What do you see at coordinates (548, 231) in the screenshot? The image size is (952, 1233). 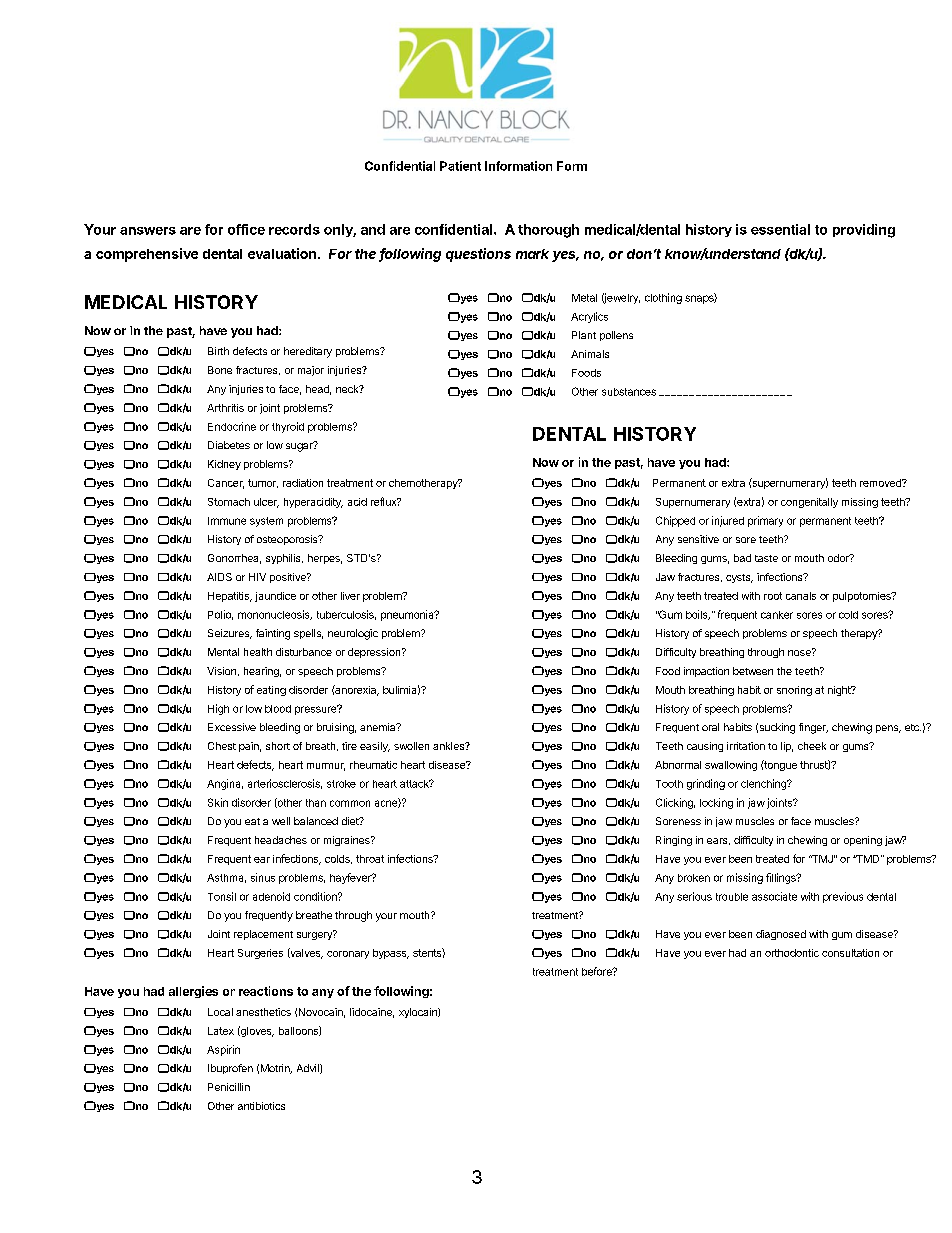 I see `thorough` at bounding box center [548, 231].
